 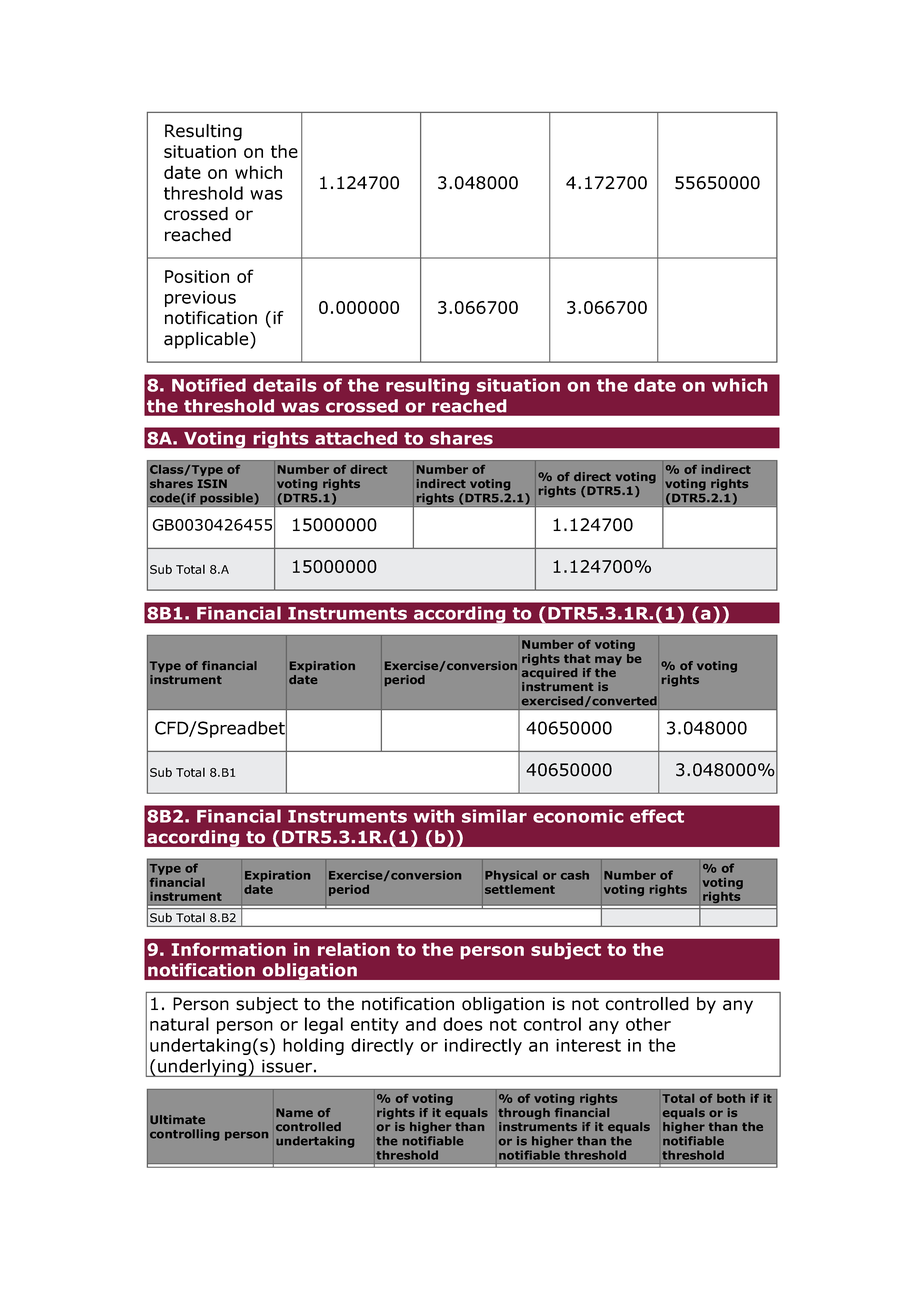 I want to click on cash, so click(x=575, y=875).
